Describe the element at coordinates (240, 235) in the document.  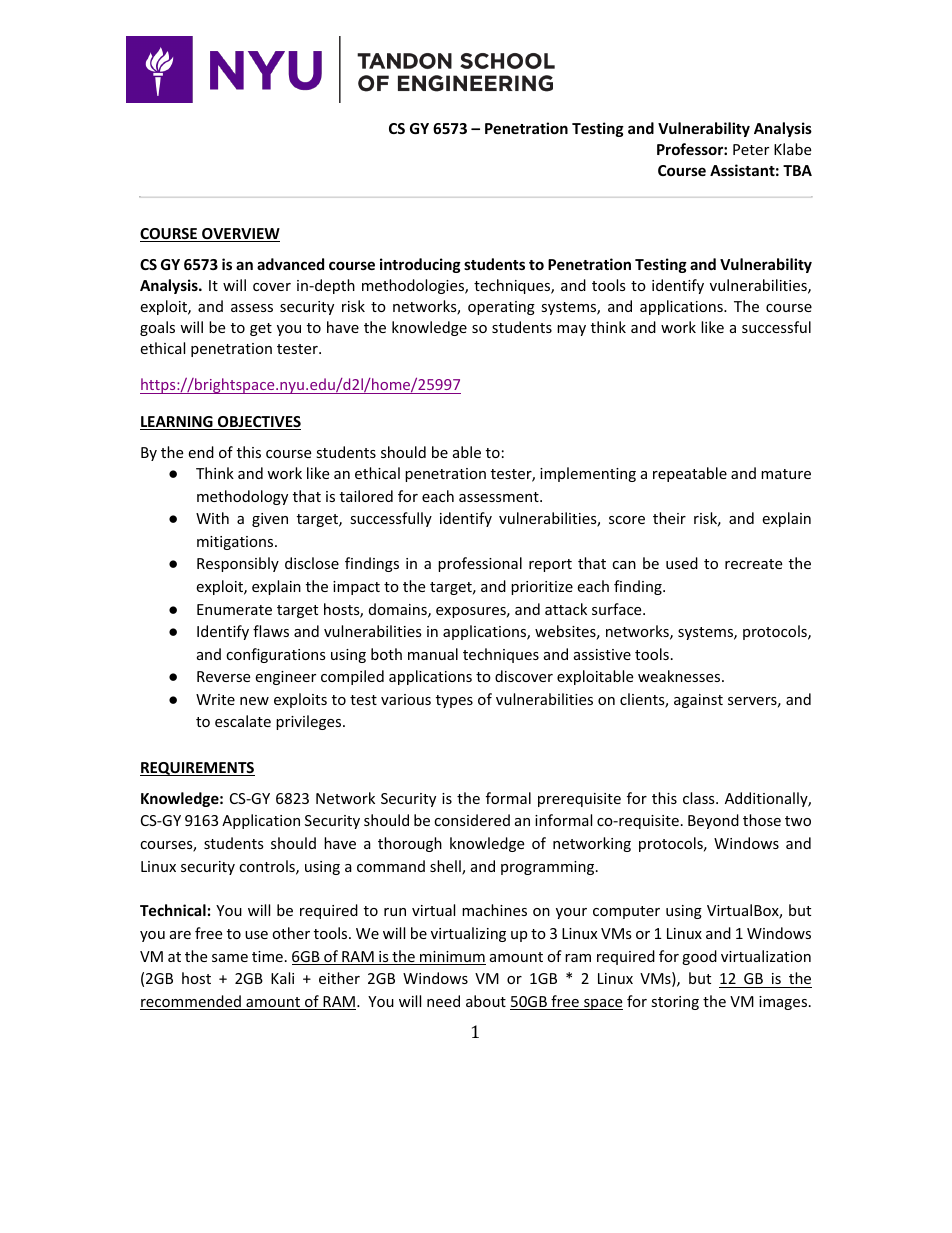
I see `OVERVIEW` at that location.
